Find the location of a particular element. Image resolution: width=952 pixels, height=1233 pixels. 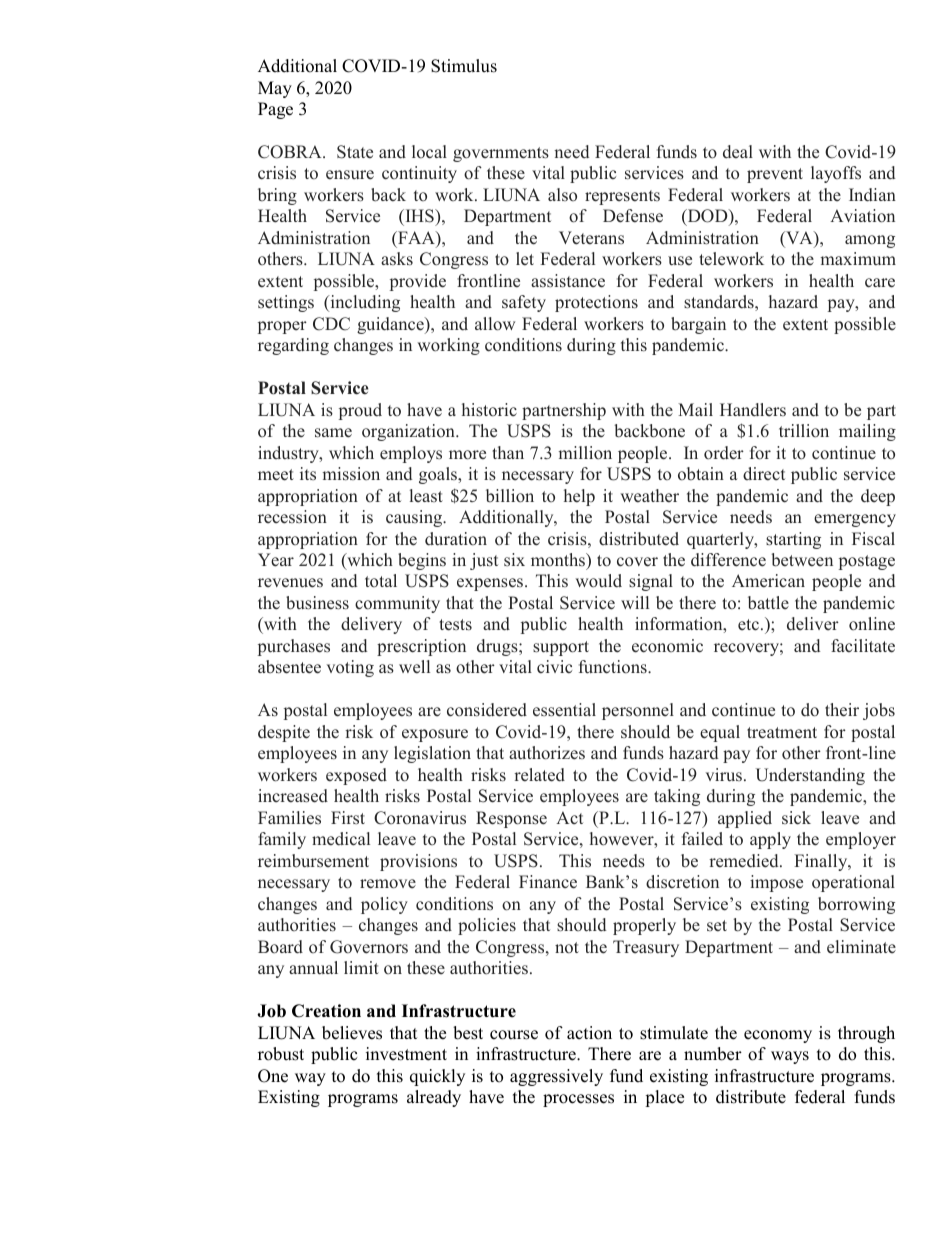

protections is located at coordinates (596, 303).
